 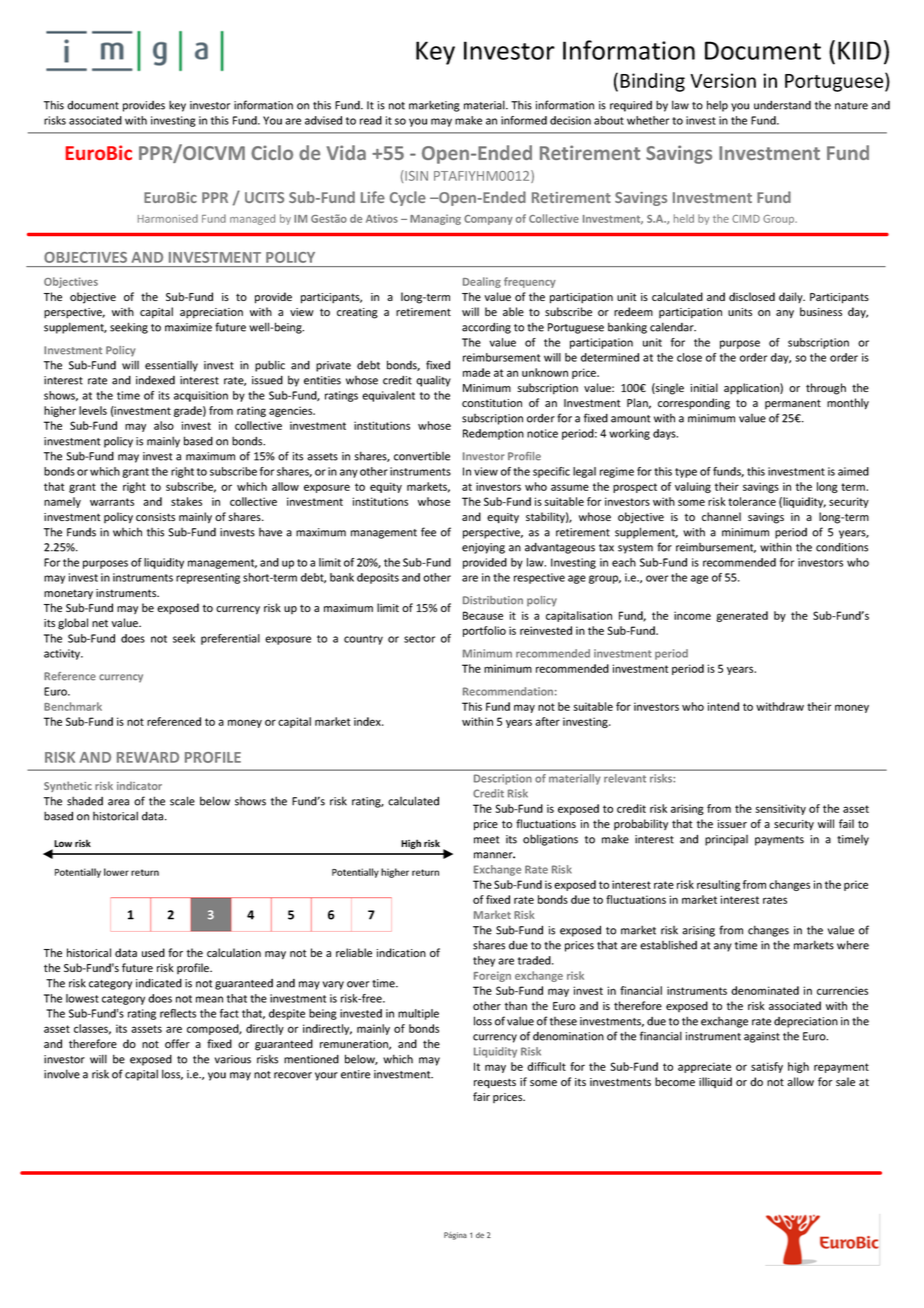 What do you see at coordinates (208, 578) in the document?
I see `representing` at bounding box center [208, 578].
